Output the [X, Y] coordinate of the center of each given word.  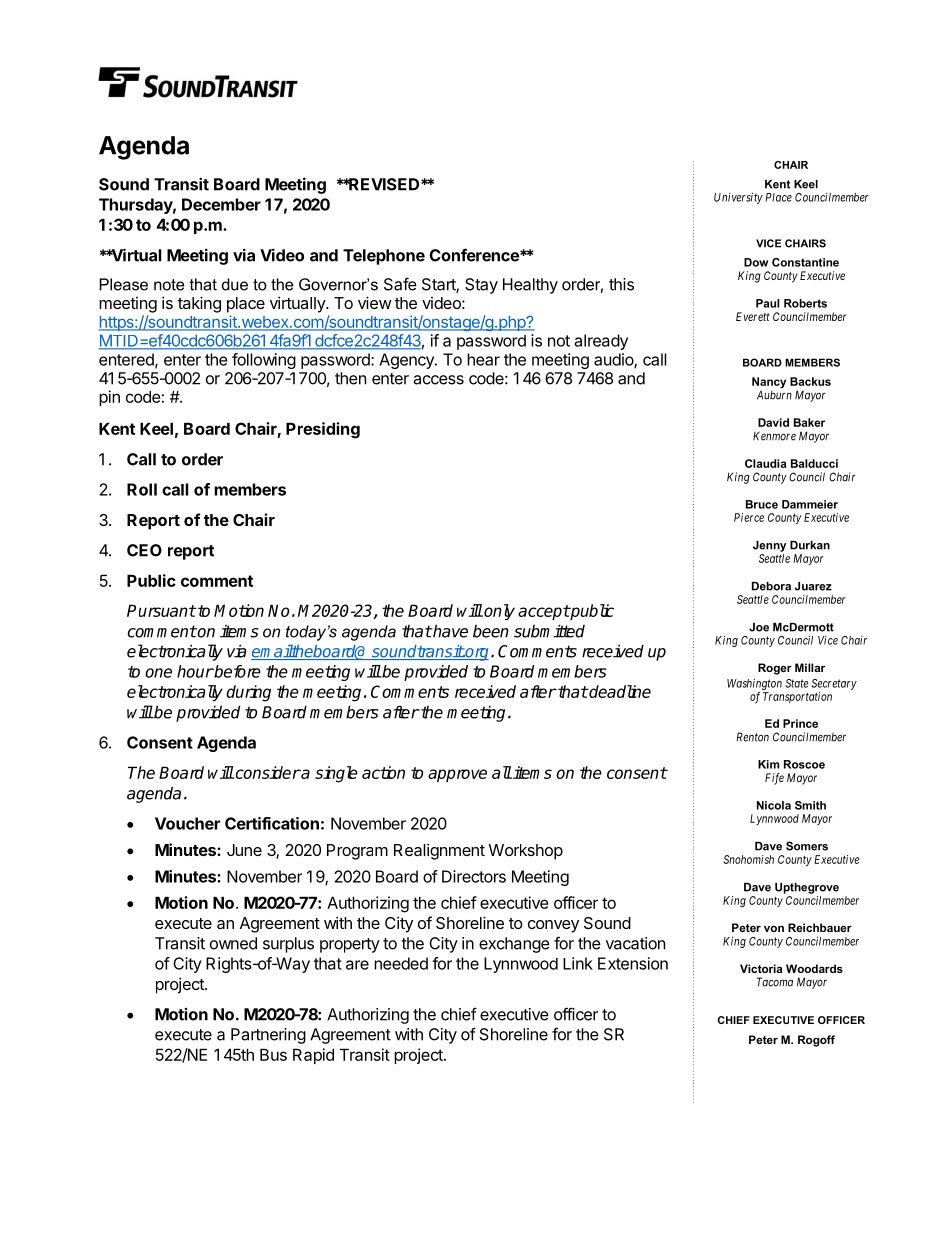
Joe [759, 627]
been [491, 631]
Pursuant [161, 610]
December [221, 204]
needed [401, 963]
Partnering [268, 1036]
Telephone [384, 257]
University [738, 198]
